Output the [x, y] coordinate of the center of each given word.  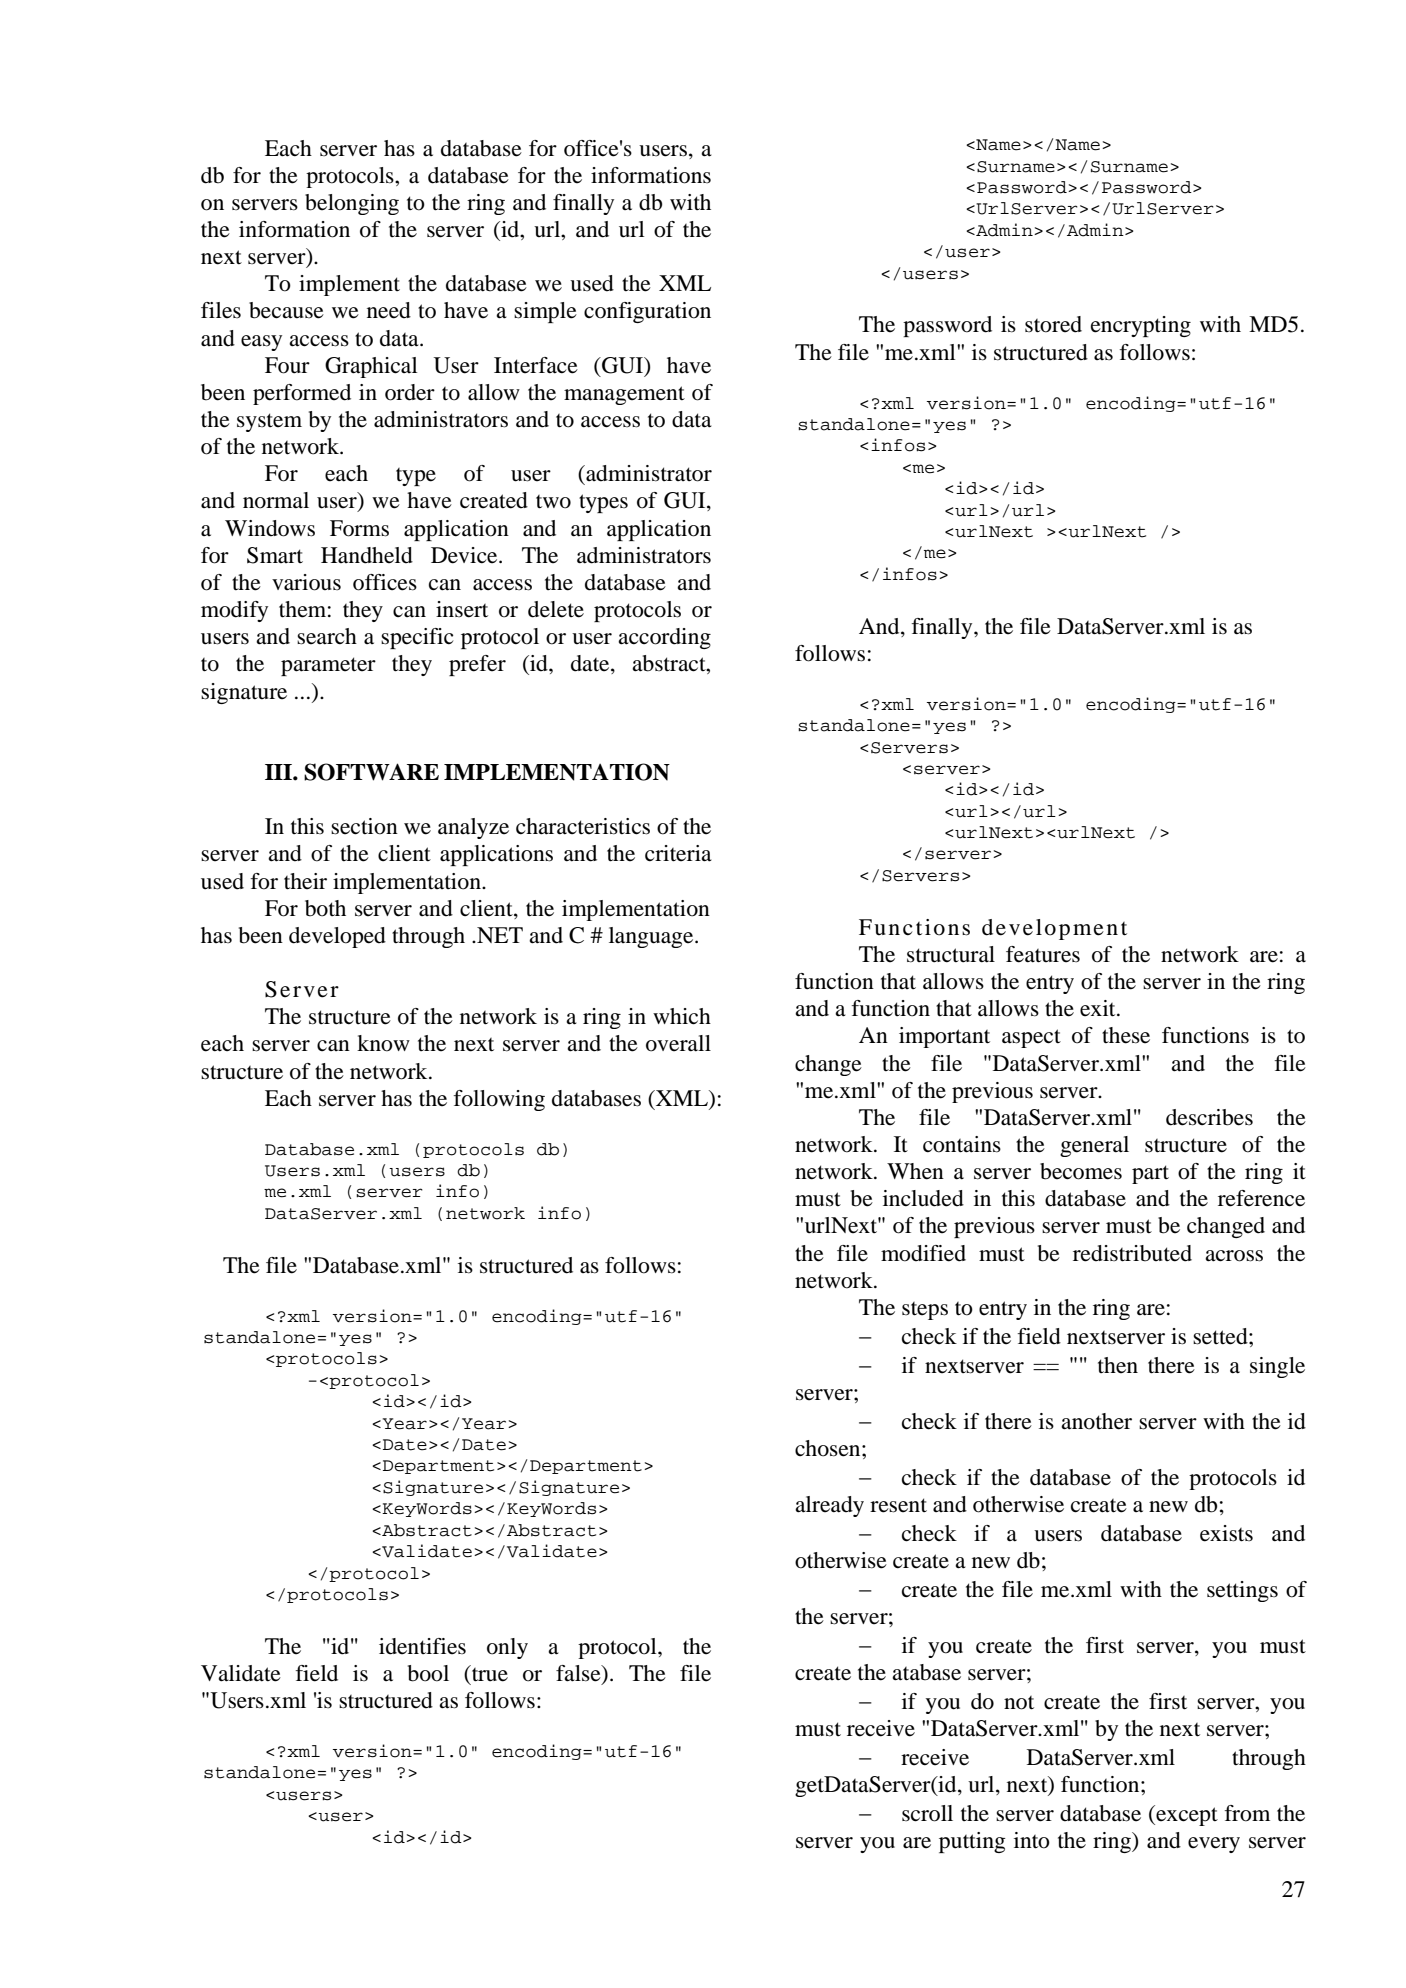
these [1126, 1035]
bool [428, 1673]
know [383, 1043]
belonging [352, 204]
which [682, 1016]
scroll [927, 1813]
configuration [647, 312]
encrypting [1141, 326]
